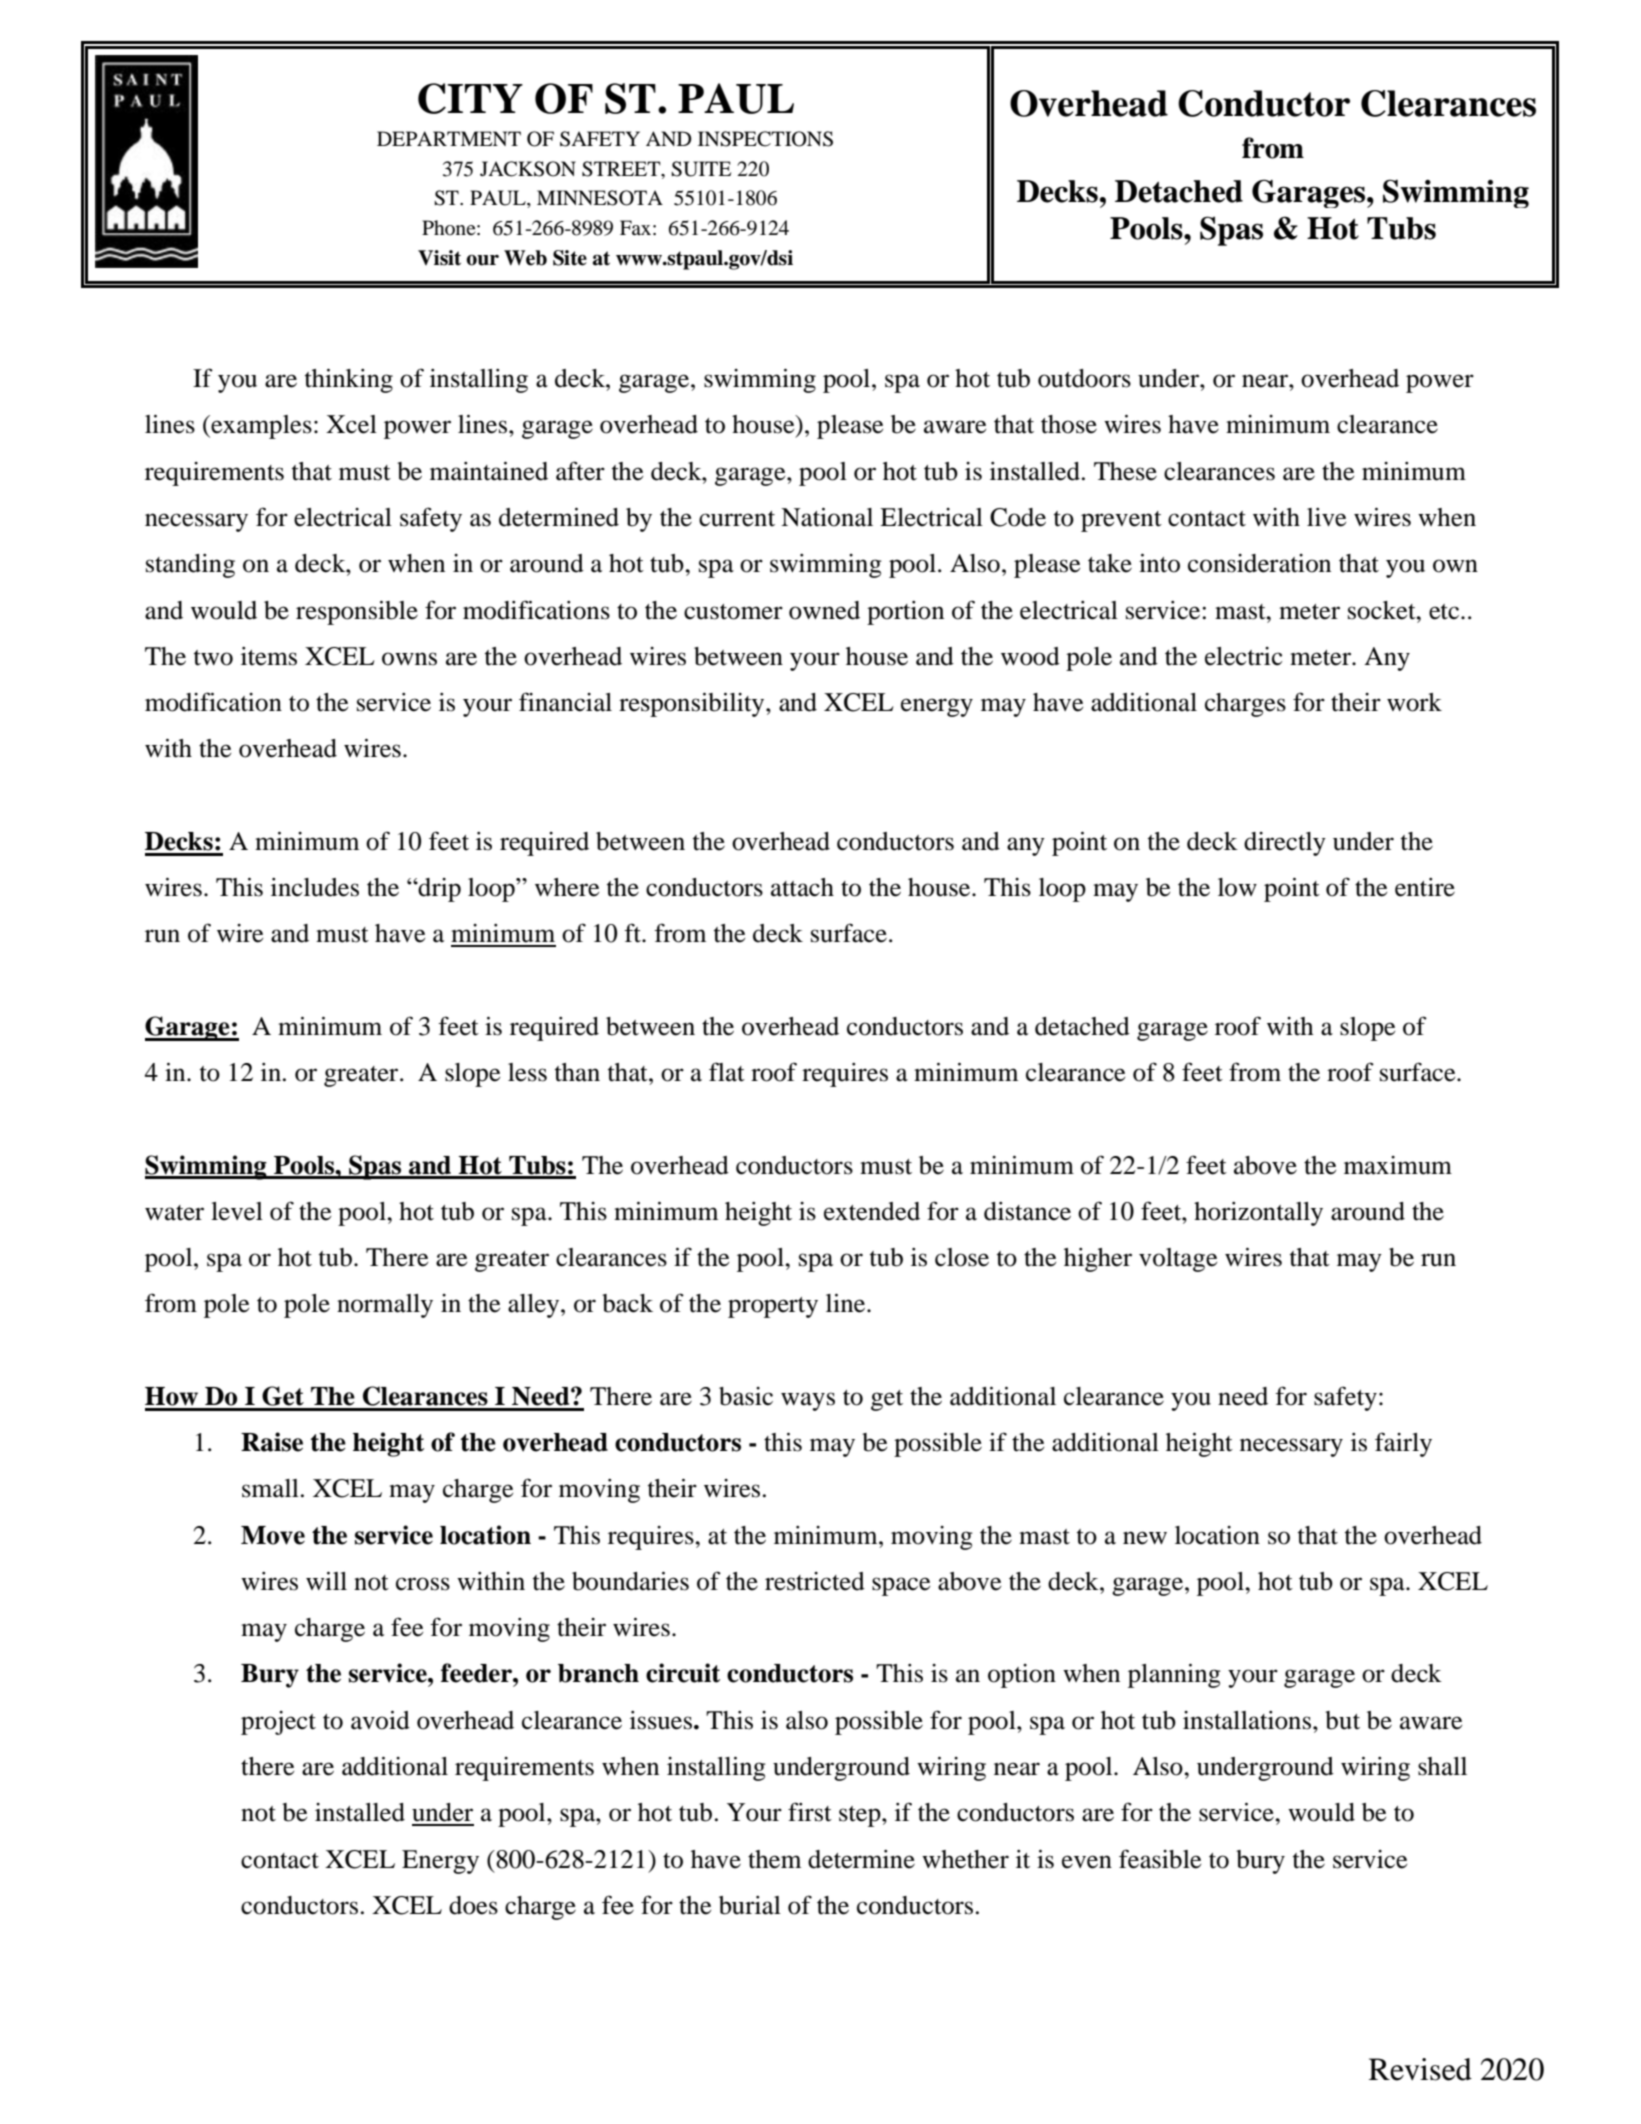 This image has width=1641, height=2124. What do you see at coordinates (1403, 1444) in the image?
I see `fairly` at bounding box center [1403, 1444].
